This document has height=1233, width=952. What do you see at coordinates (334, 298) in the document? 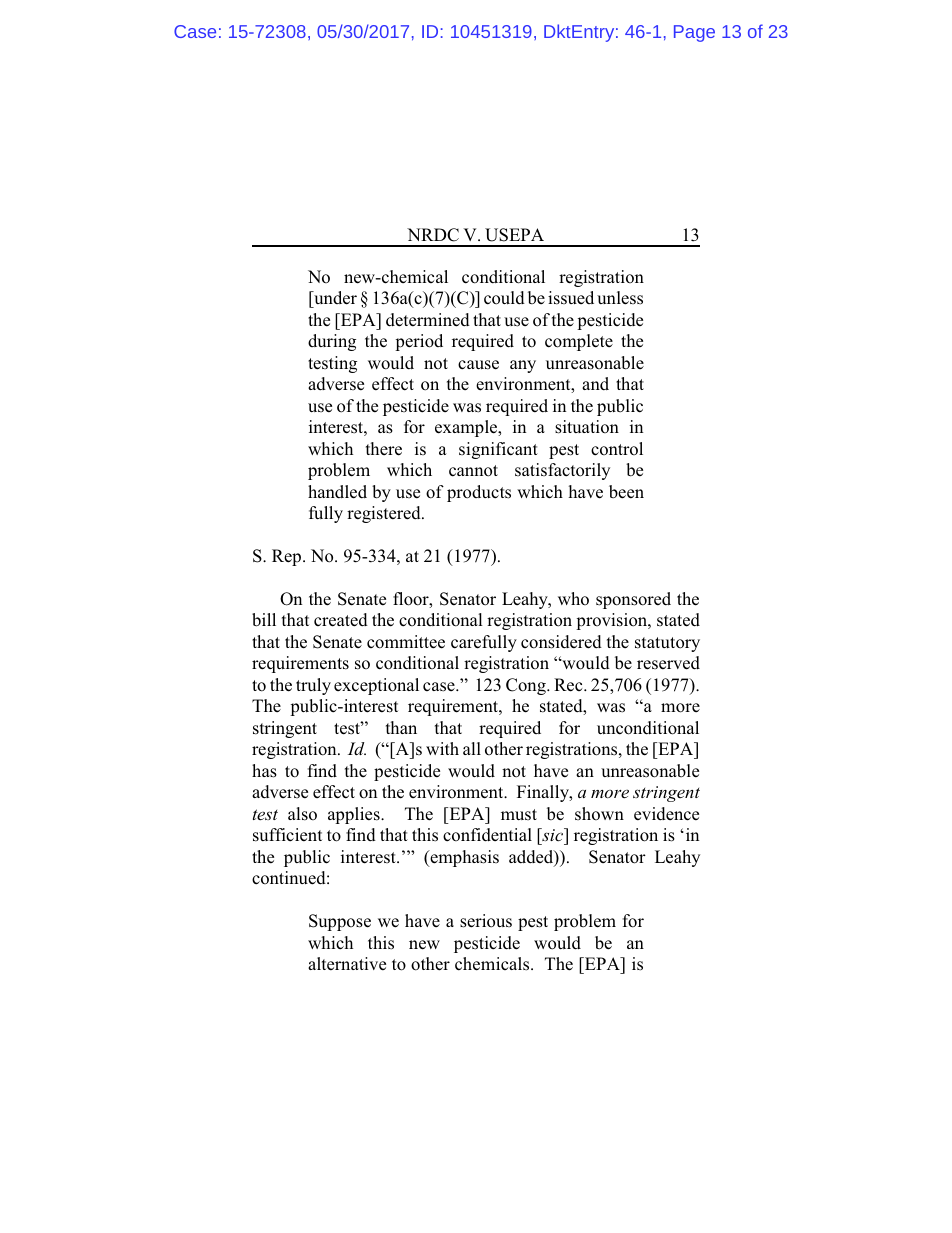
I see `under` at bounding box center [334, 298].
